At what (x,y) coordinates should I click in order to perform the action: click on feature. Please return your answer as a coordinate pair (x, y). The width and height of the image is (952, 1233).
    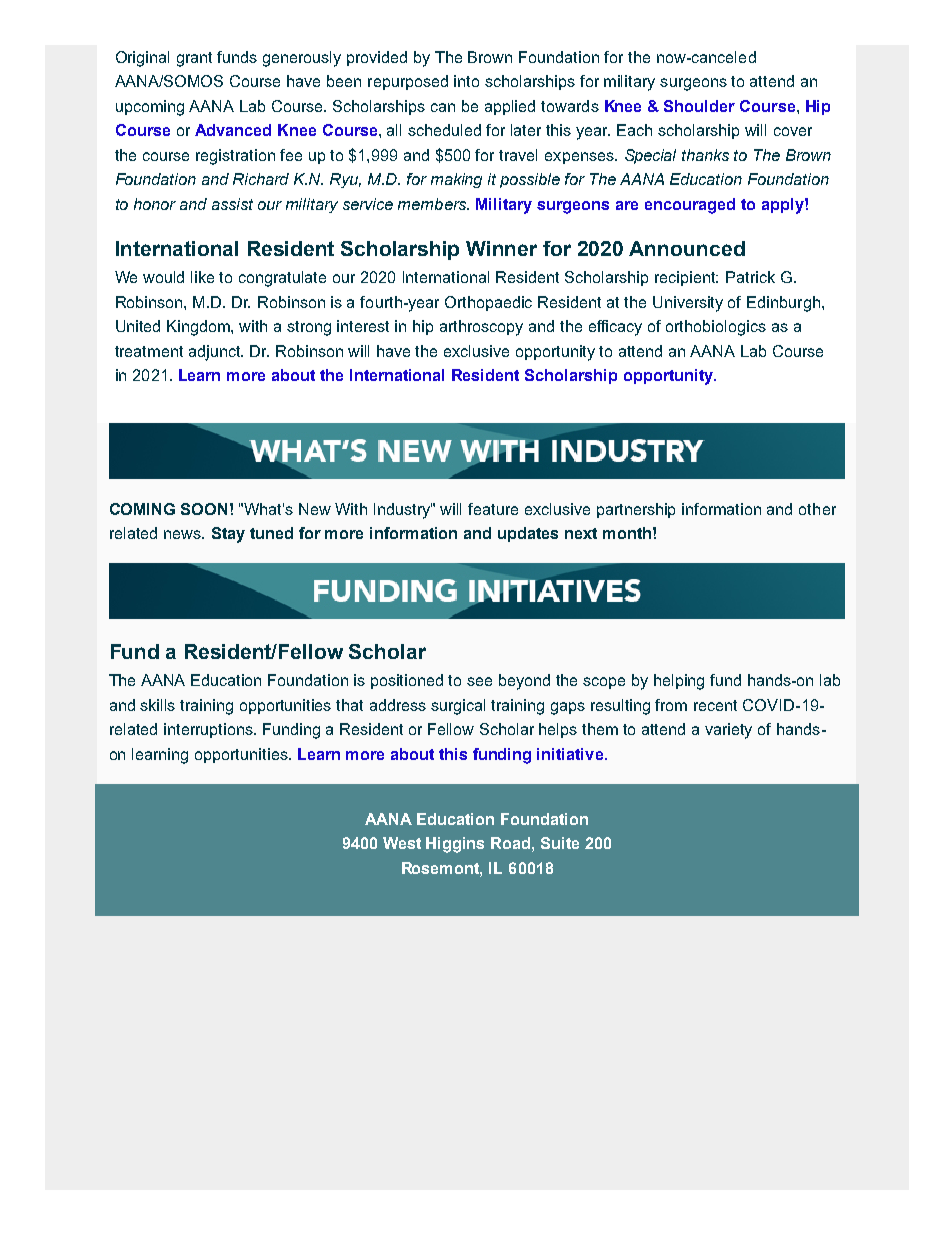
    Looking at the image, I should click on (493, 509).
